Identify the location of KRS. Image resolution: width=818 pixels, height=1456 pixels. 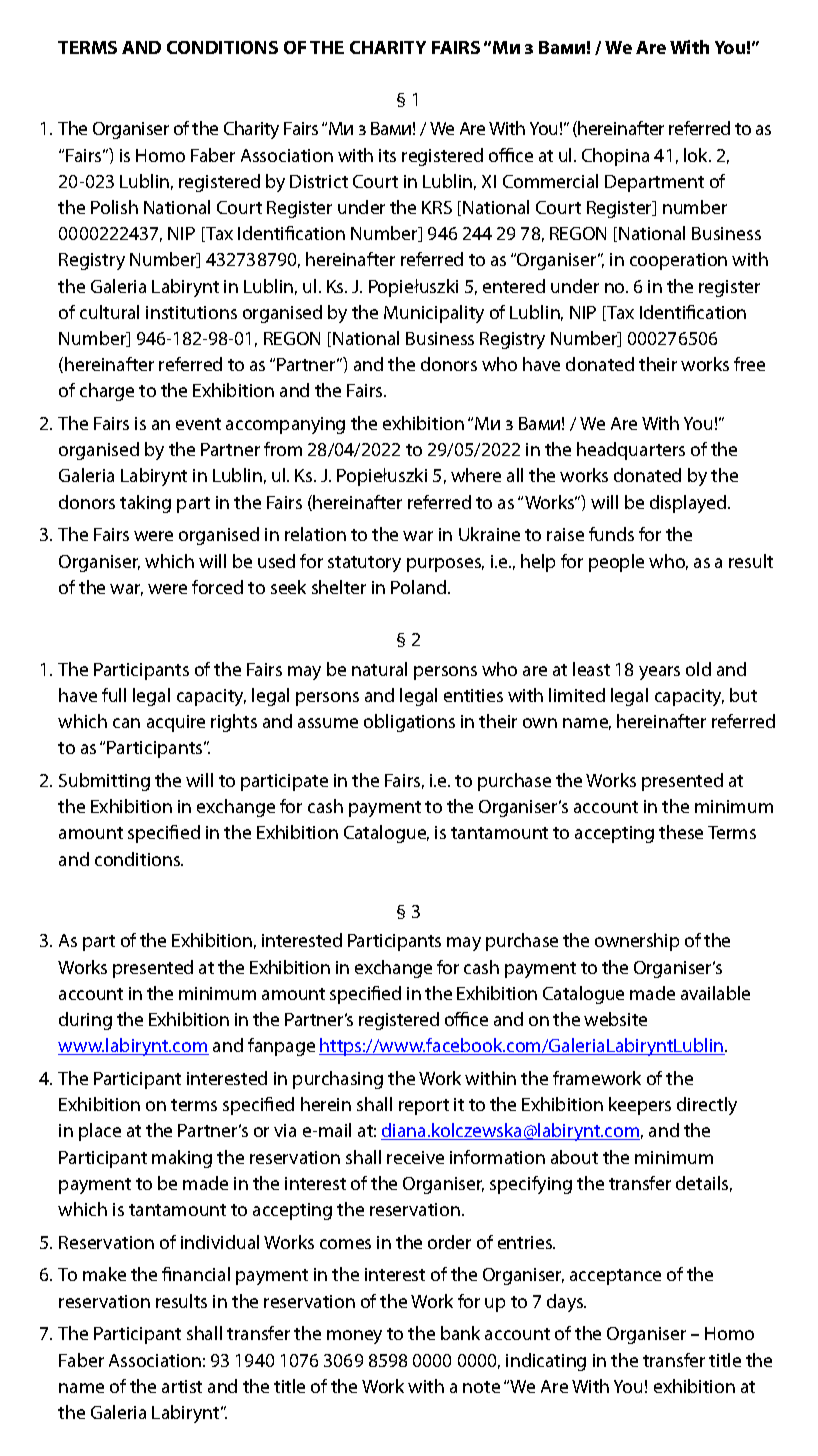
(437, 207).
